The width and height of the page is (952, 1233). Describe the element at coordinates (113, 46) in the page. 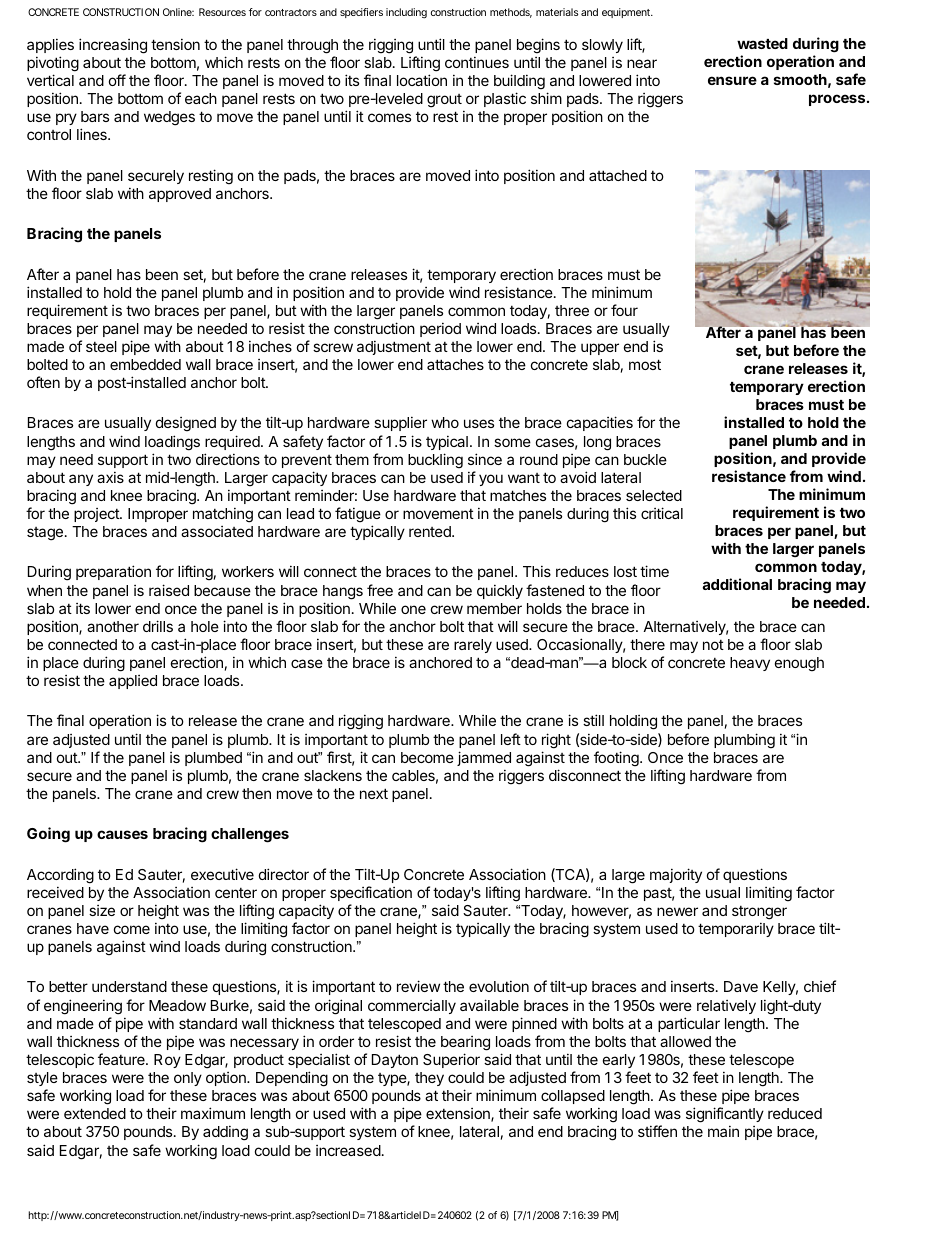

I see `increasing` at that location.
